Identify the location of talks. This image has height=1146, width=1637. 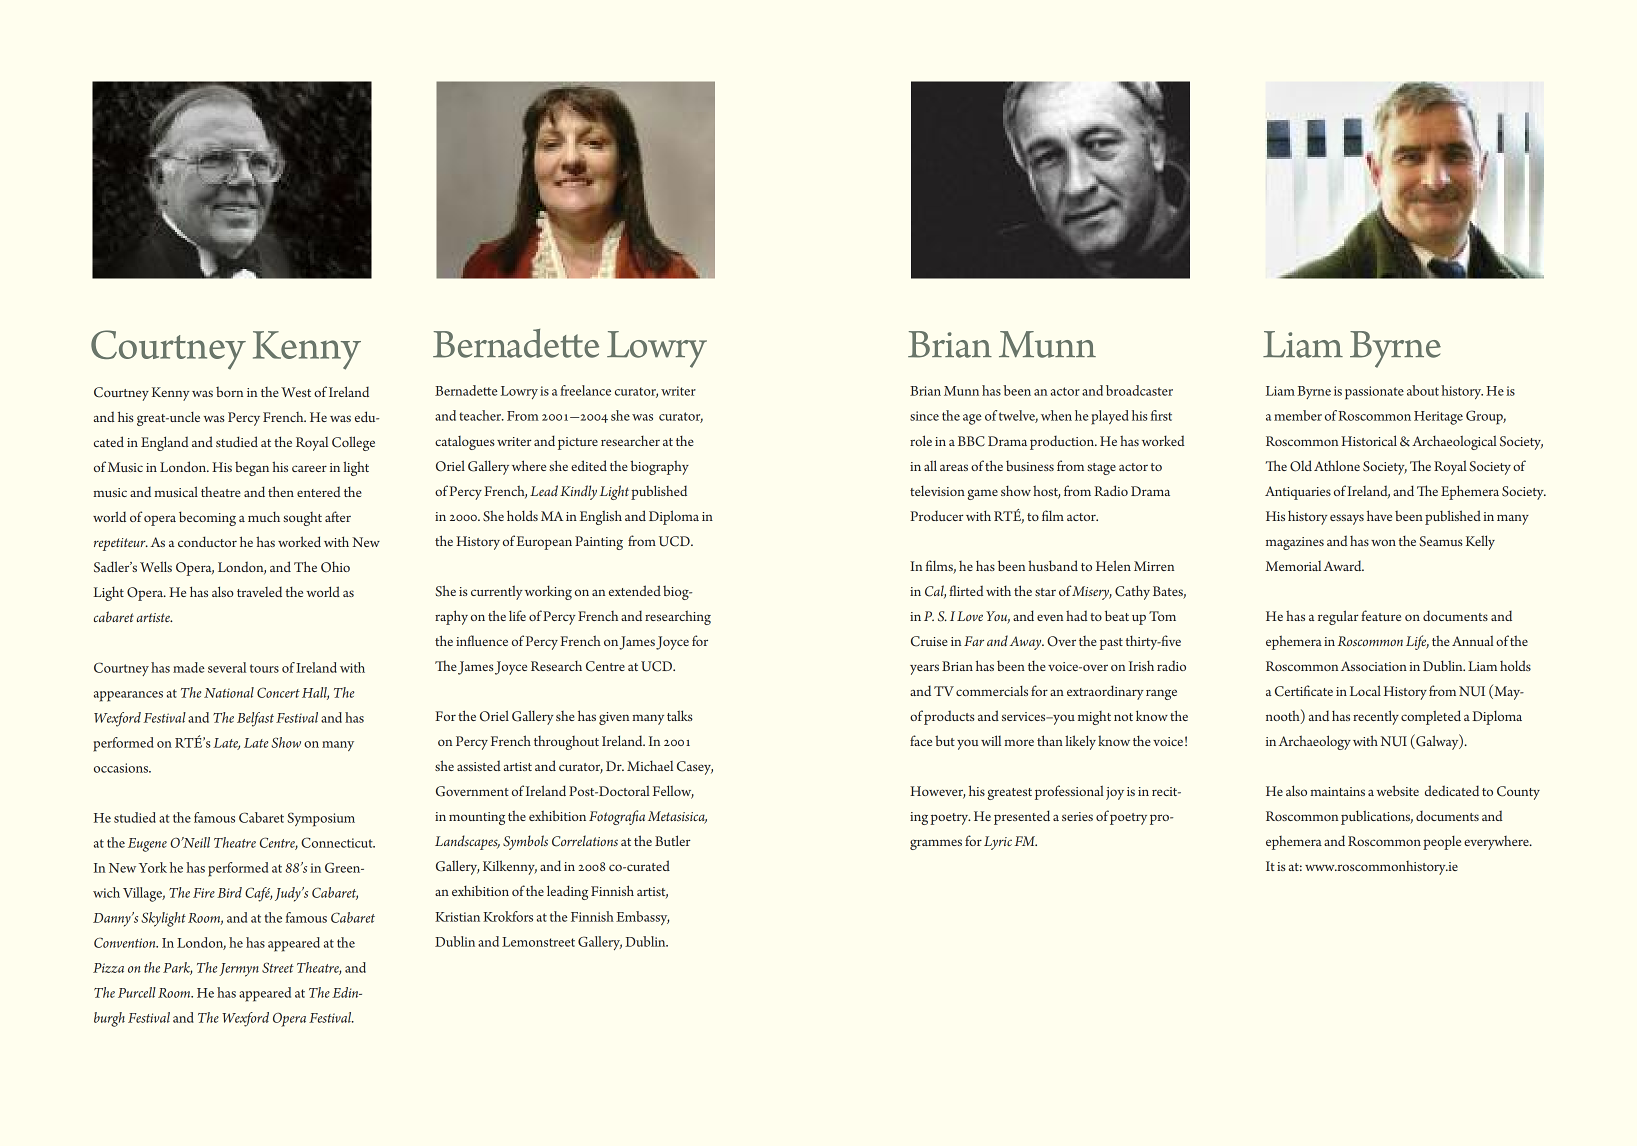
(680, 715).
